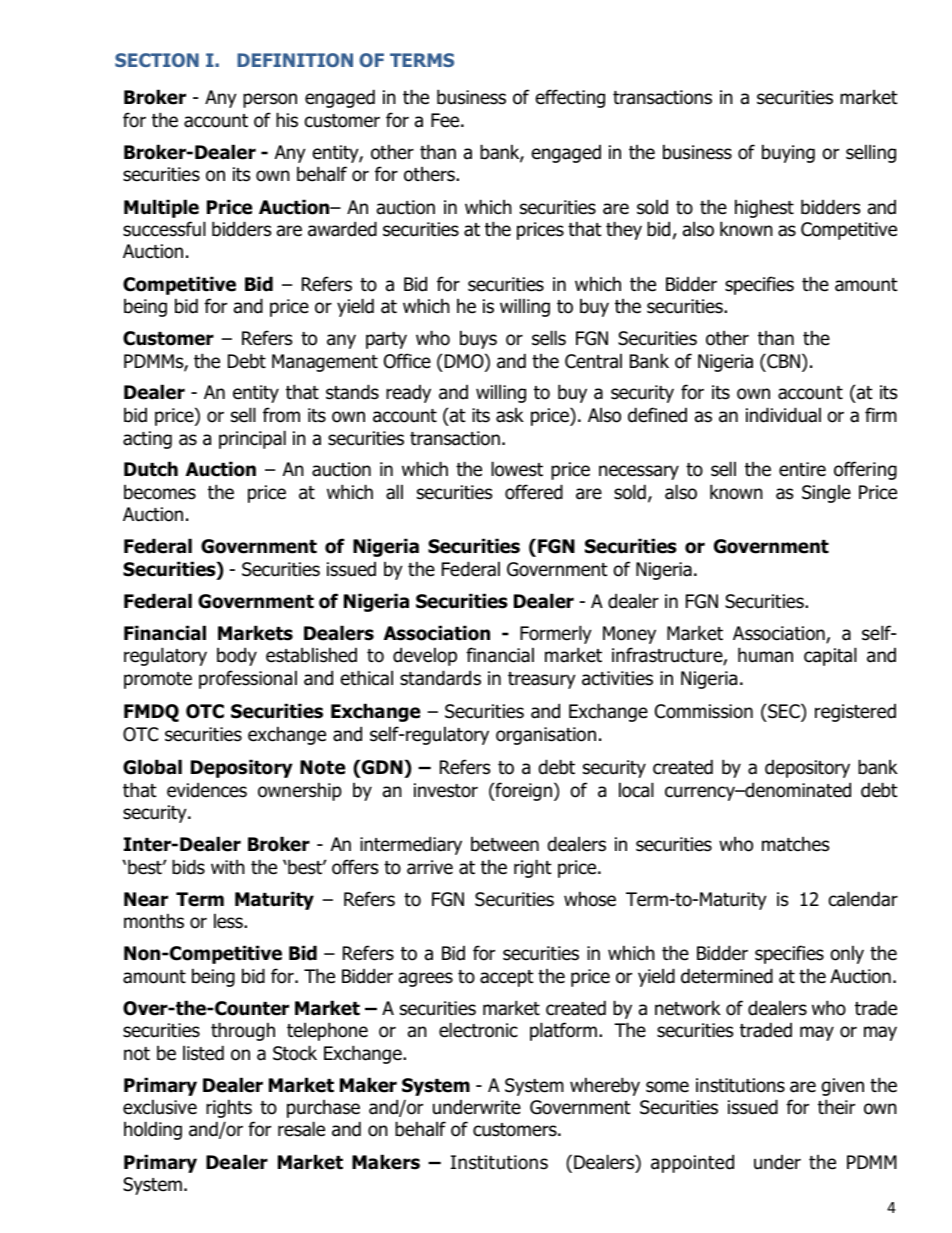  I want to click on person, so click(270, 100).
